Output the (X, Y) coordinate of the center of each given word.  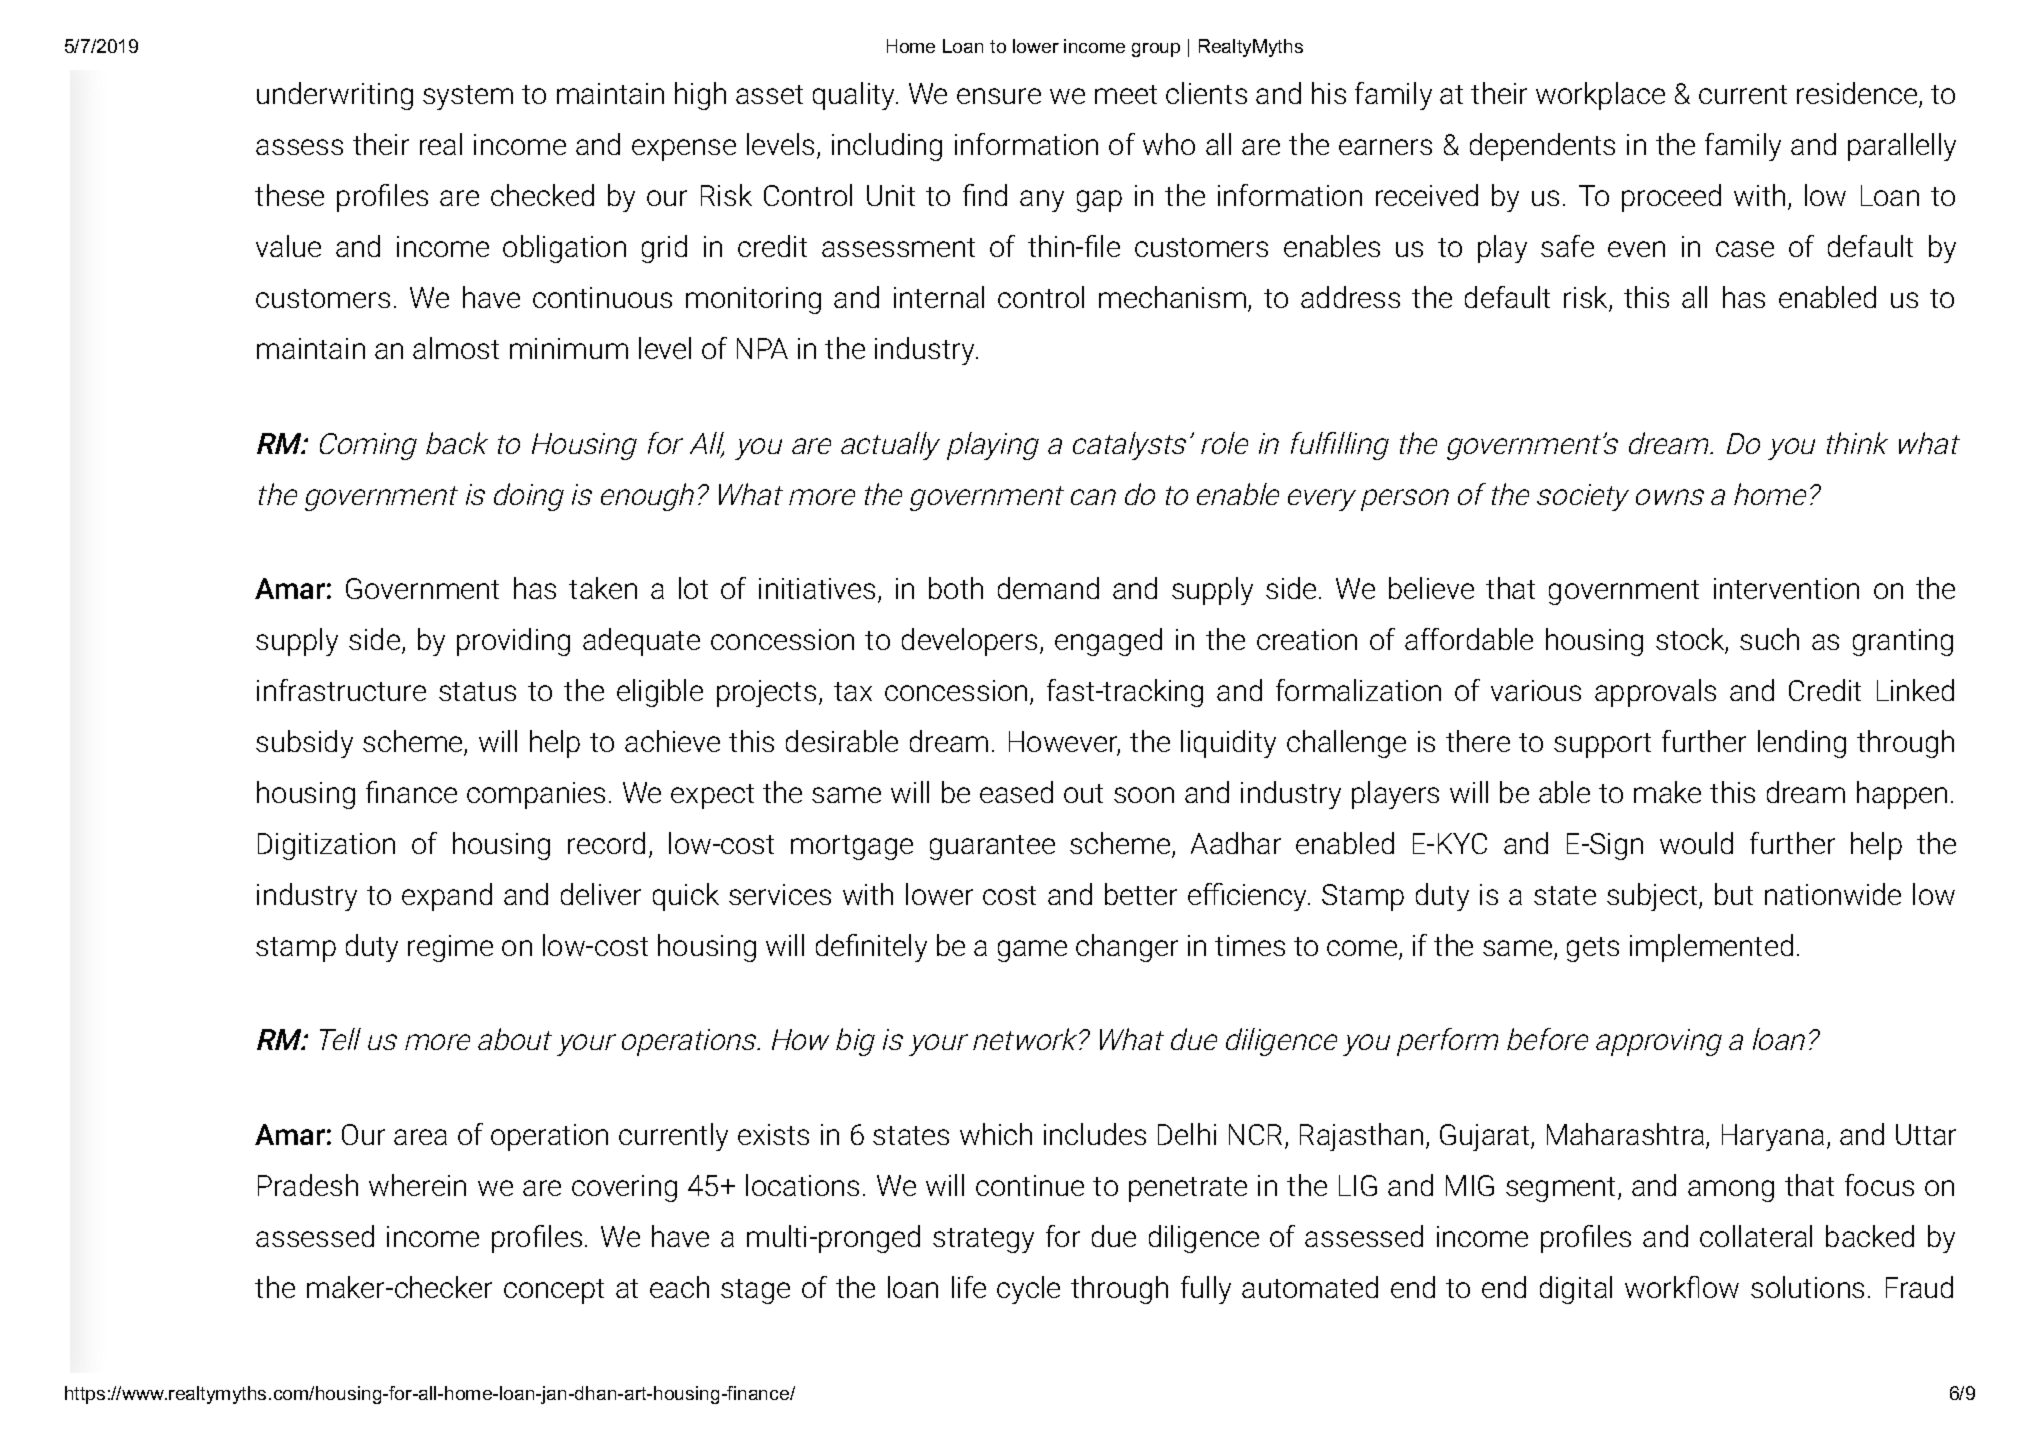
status (477, 691)
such (1769, 639)
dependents (1542, 147)
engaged (1108, 642)
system (468, 97)
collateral (1756, 1236)
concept (554, 1291)
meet (1126, 94)
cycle (1028, 1290)
